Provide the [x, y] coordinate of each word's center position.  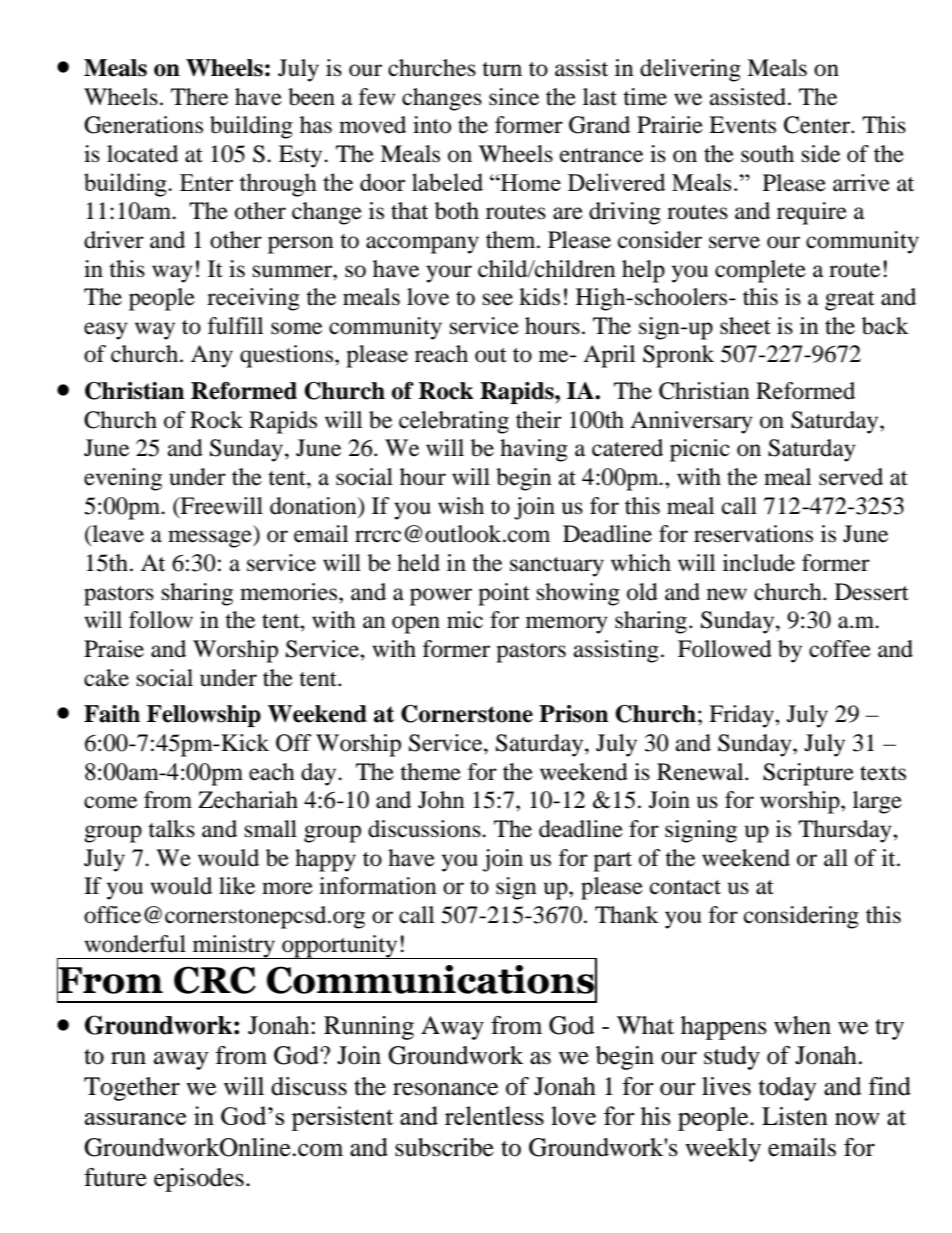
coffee [840, 649]
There [199, 97]
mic [465, 619]
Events [742, 125]
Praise [114, 649]
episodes [199, 1180]
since [514, 97]
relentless [494, 1115]
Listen [795, 1116]
